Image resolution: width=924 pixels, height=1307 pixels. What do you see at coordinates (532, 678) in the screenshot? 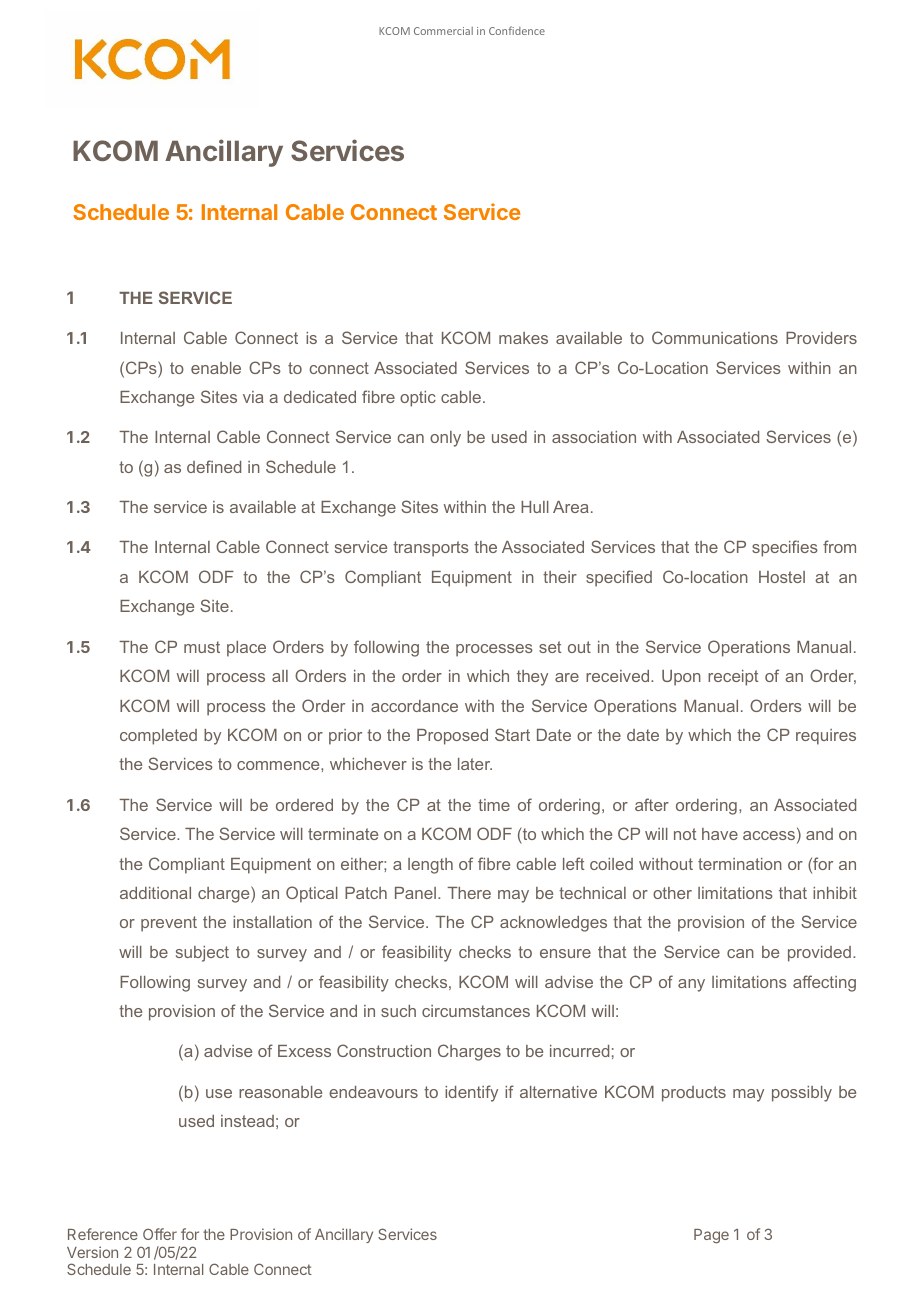
I see `they` at bounding box center [532, 678].
